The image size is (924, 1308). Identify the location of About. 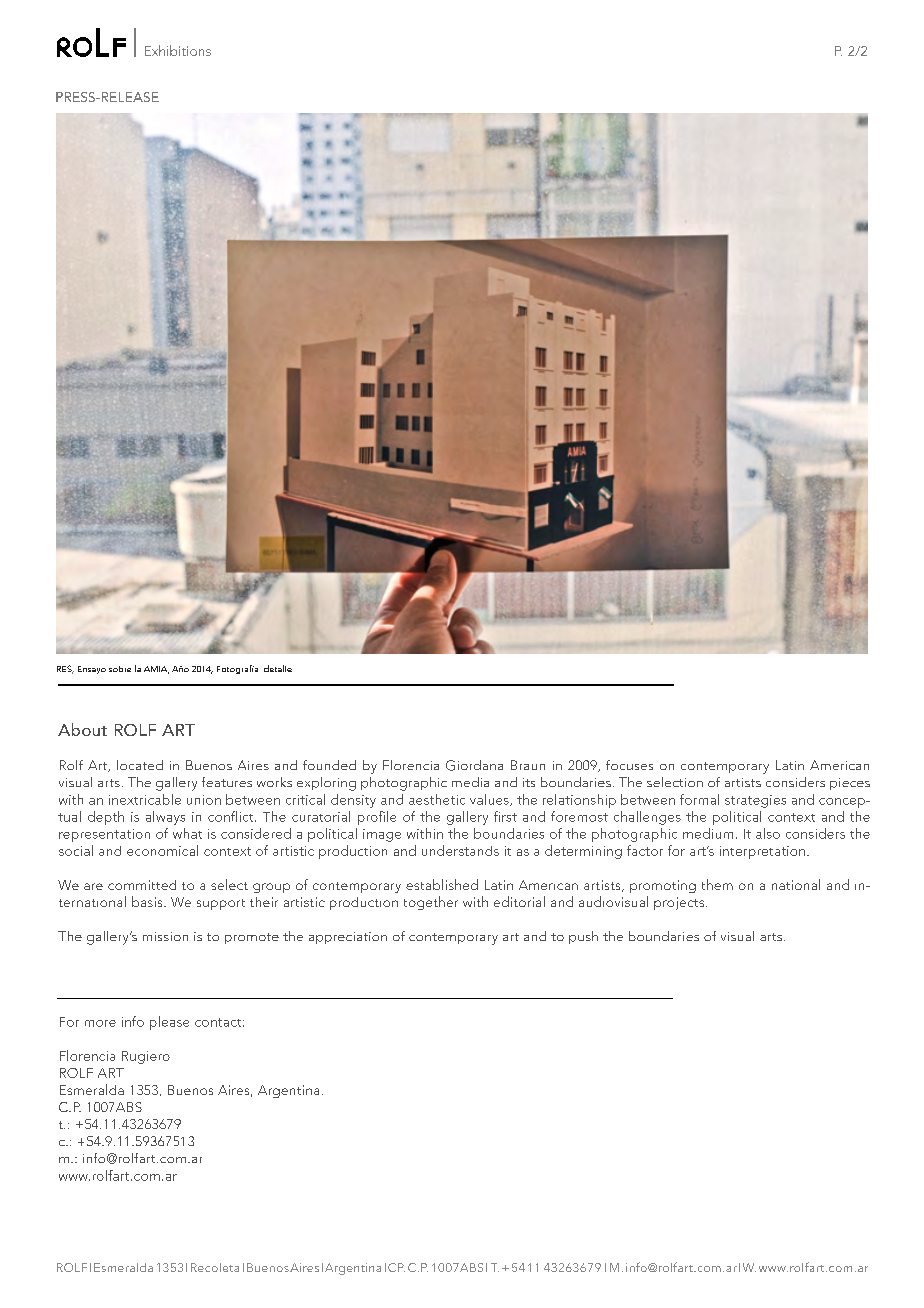
(82, 729).
